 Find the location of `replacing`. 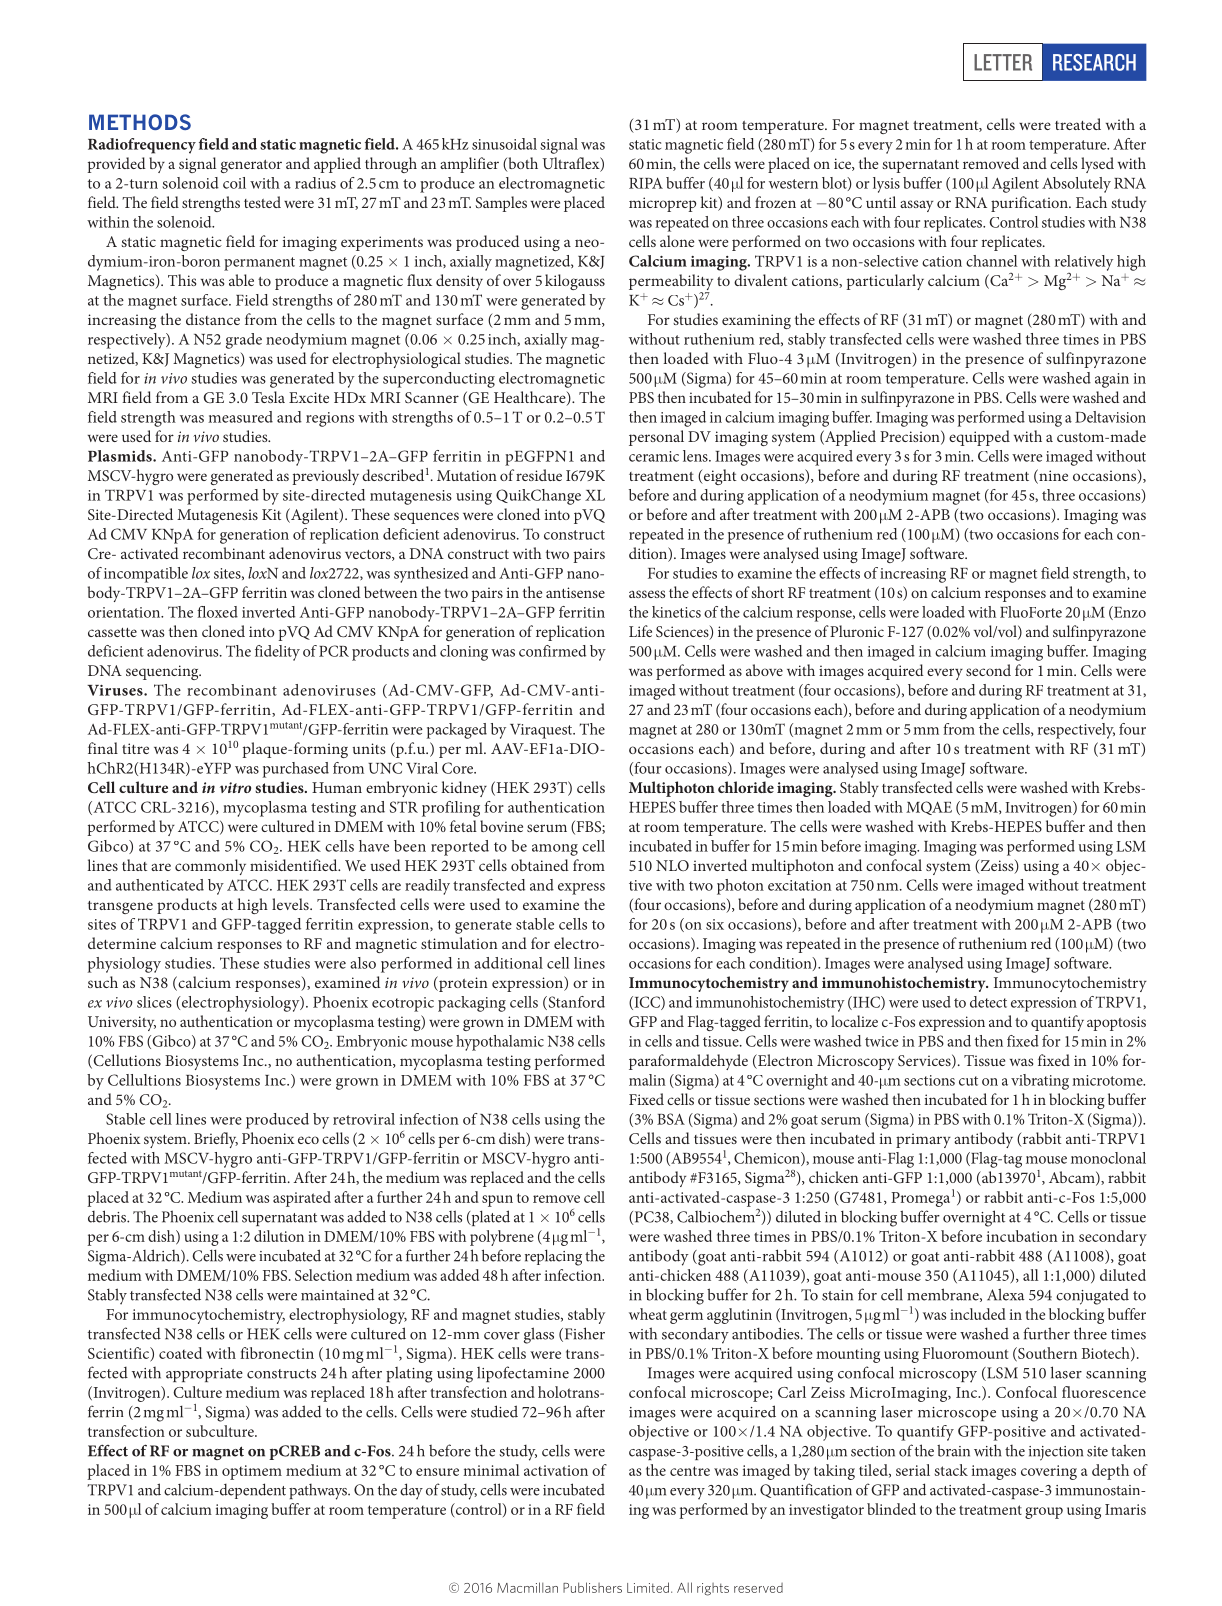

replacing is located at coordinates (553, 1257).
